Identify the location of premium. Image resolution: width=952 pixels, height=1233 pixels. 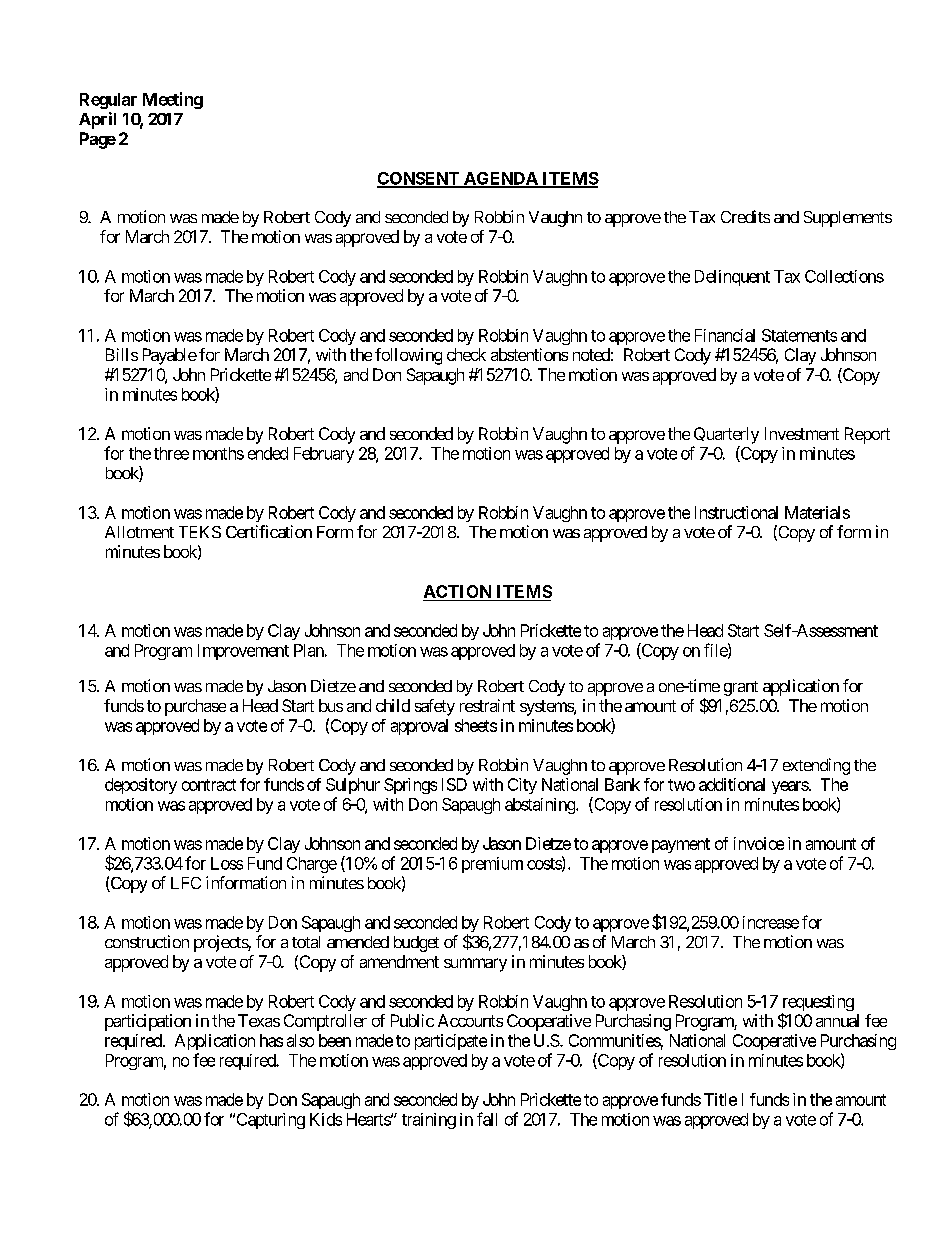
(492, 865).
